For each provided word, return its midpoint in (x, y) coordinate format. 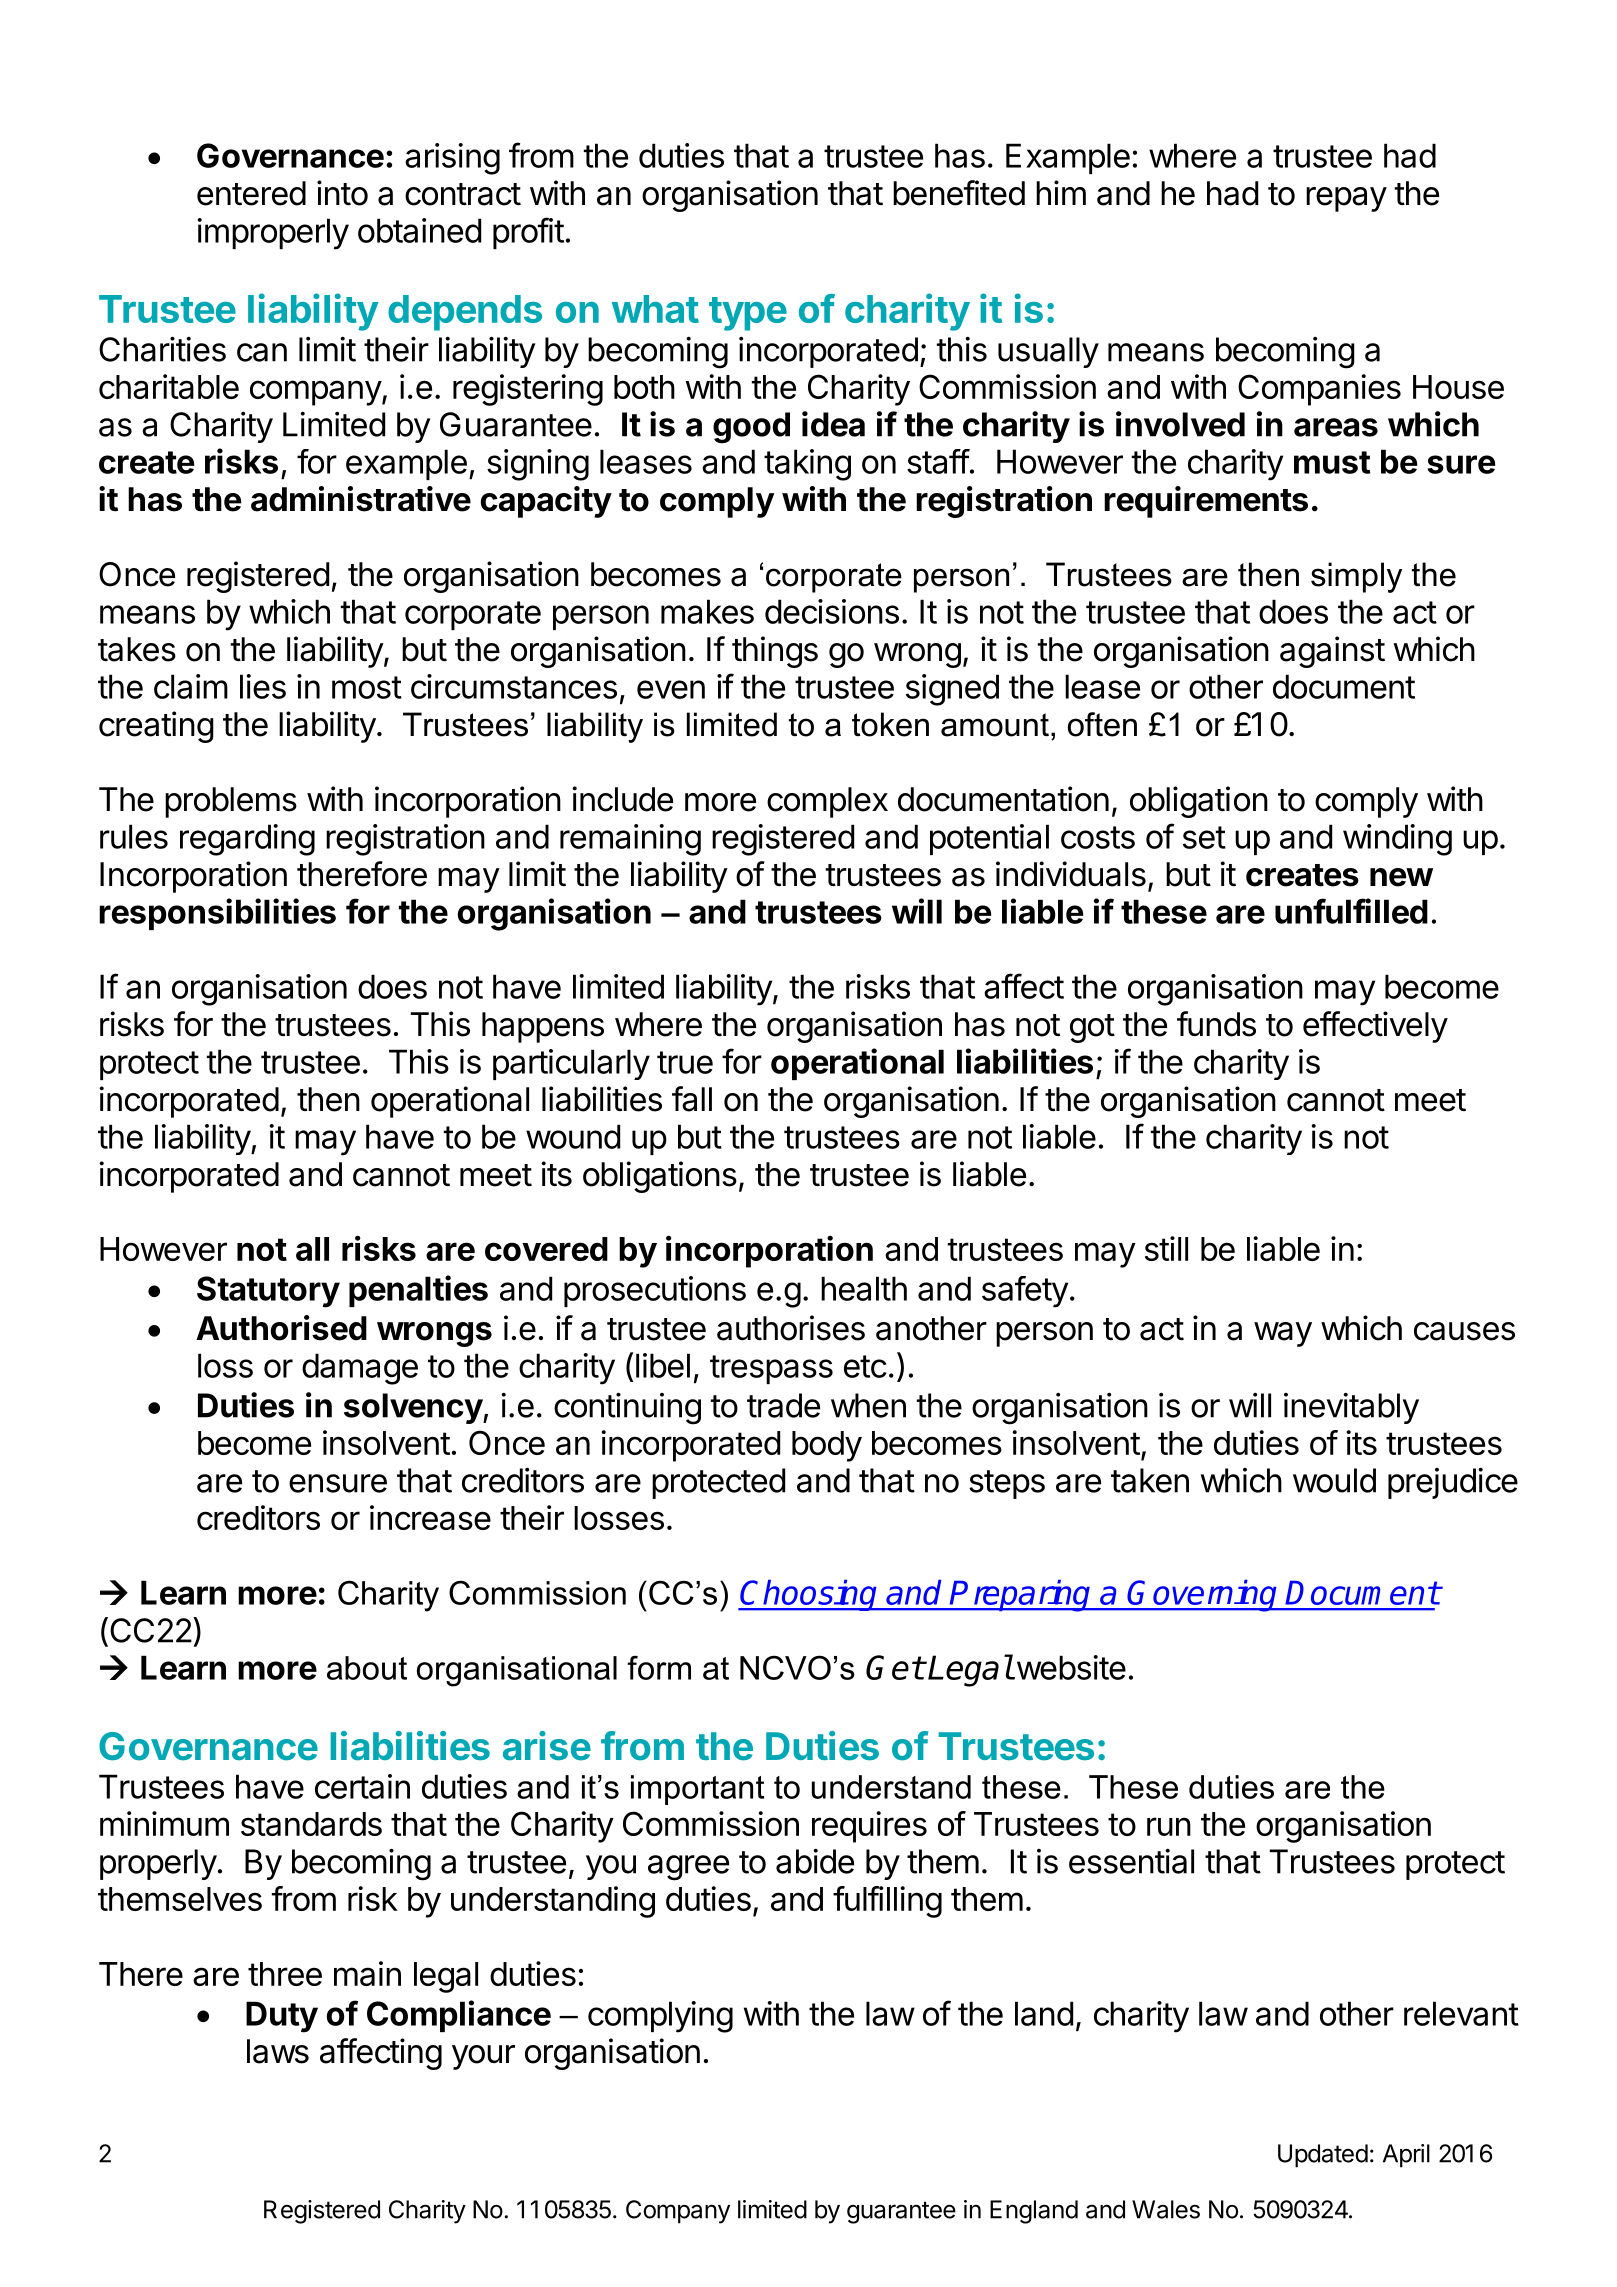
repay (1346, 199)
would (1334, 1480)
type (748, 314)
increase (430, 1517)
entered (251, 193)
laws (278, 2051)
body (827, 1446)
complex (827, 802)
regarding (247, 840)
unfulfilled (1351, 911)
